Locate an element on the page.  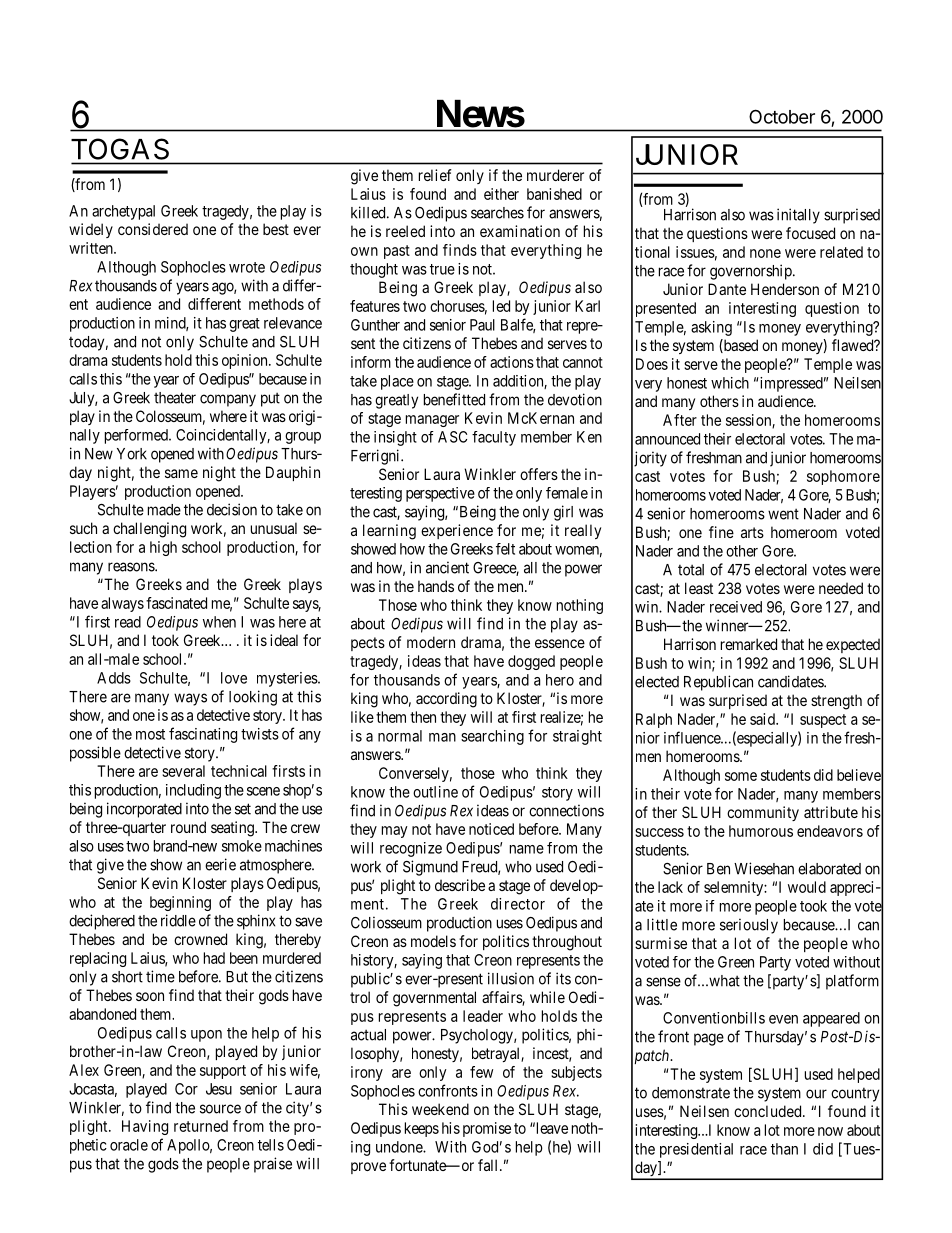
archetypal is located at coordinates (123, 212).
